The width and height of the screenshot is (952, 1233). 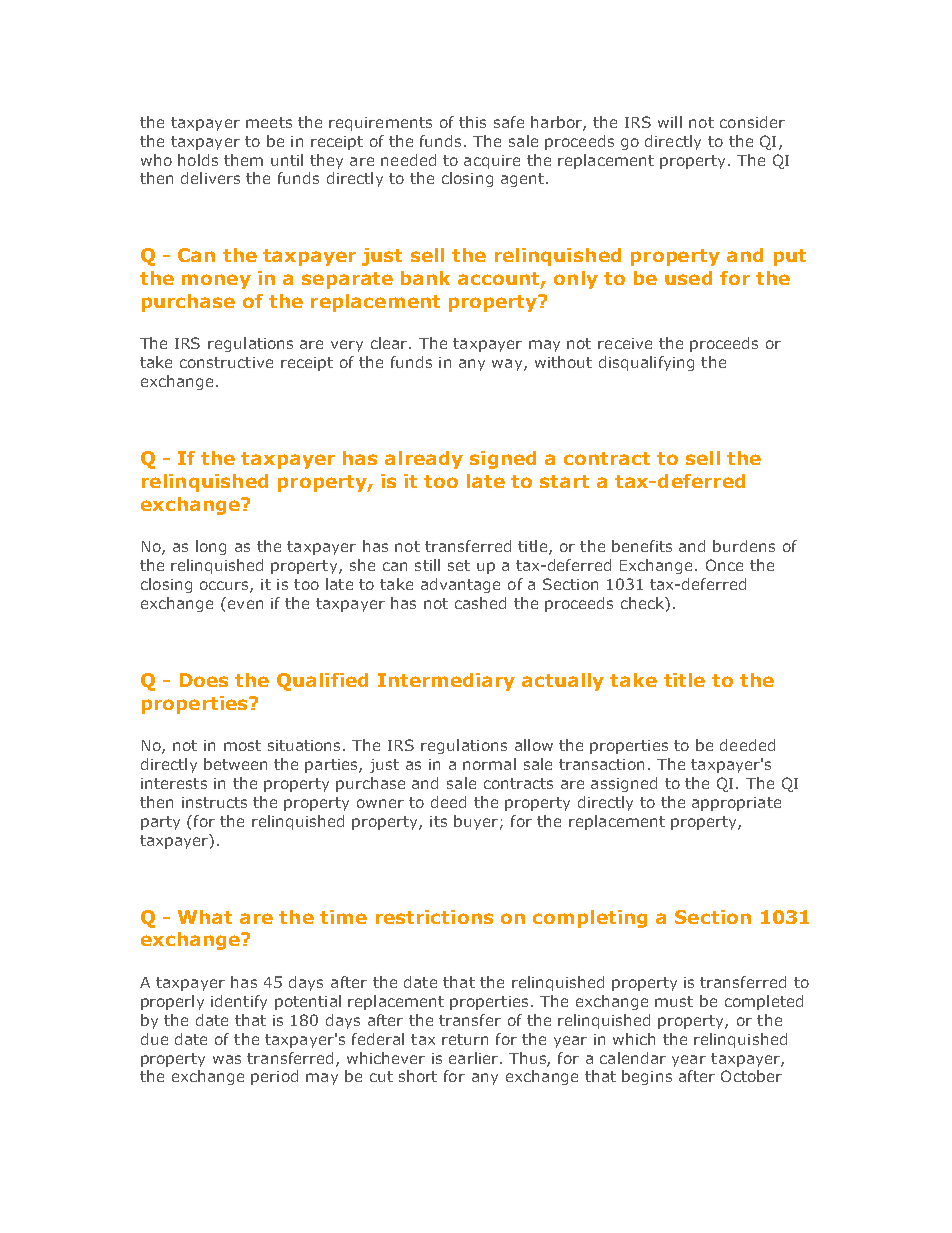 I want to click on constructive, so click(x=226, y=362).
